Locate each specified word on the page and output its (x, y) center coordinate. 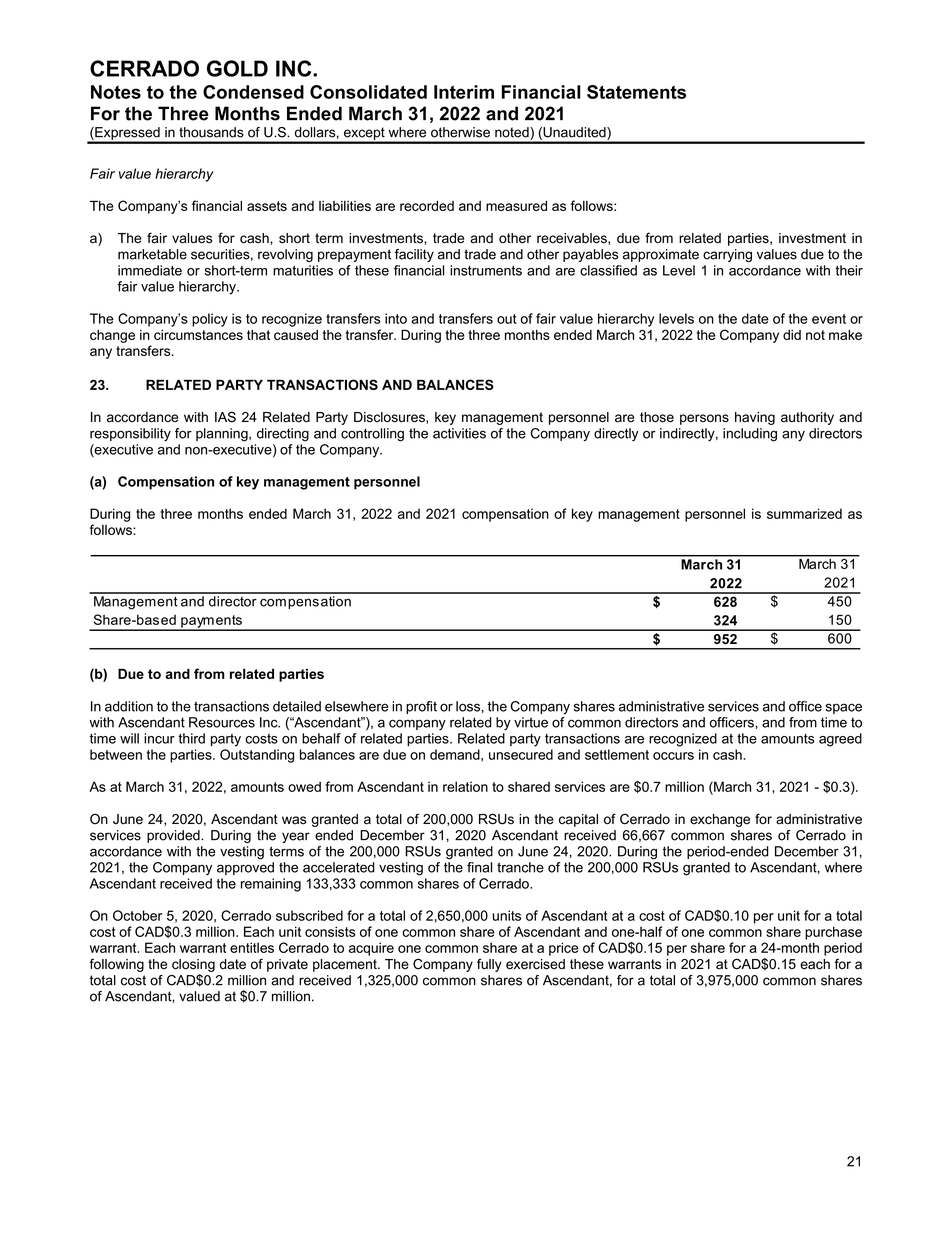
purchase (833, 933)
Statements (636, 92)
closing (193, 965)
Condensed (253, 92)
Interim (464, 92)
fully (489, 965)
